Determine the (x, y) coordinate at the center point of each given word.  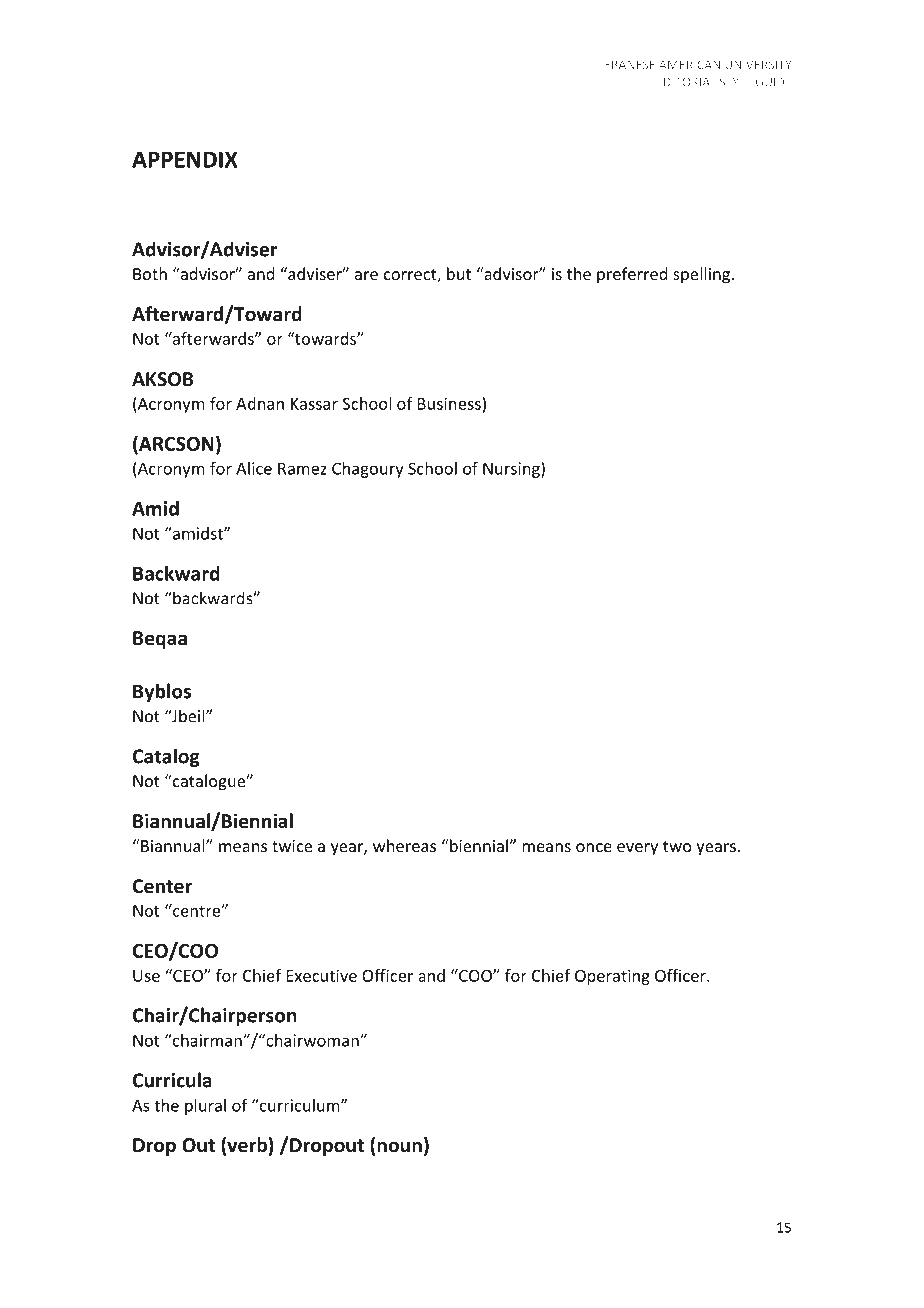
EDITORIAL (686, 82)
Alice (254, 468)
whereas (404, 845)
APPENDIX (185, 159)
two (677, 846)
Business (450, 403)
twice (292, 846)
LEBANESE (627, 64)
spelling (701, 275)
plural (205, 1107)
